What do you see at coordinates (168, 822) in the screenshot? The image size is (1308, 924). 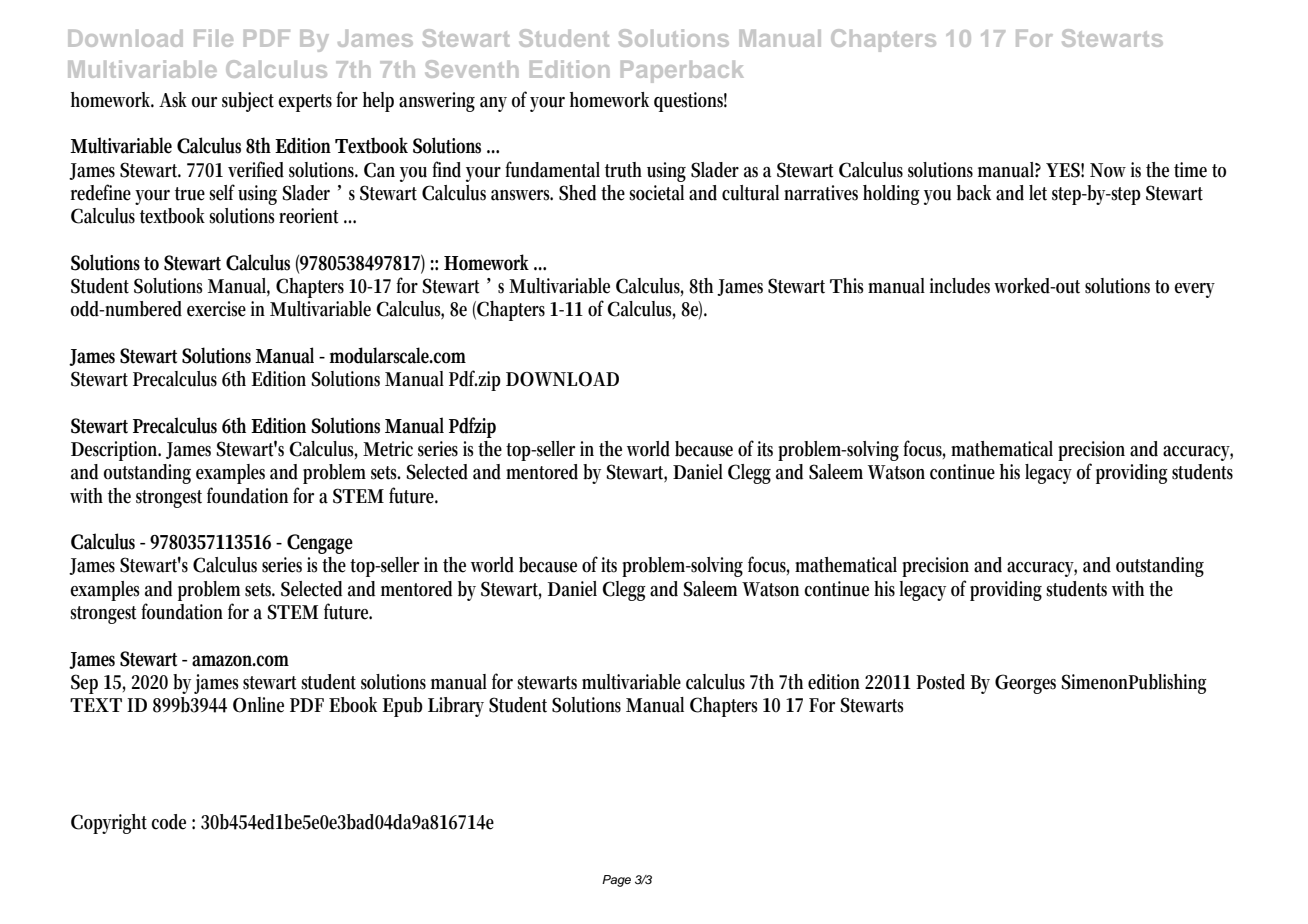 I see `code` at bounding box center [168, 822].
